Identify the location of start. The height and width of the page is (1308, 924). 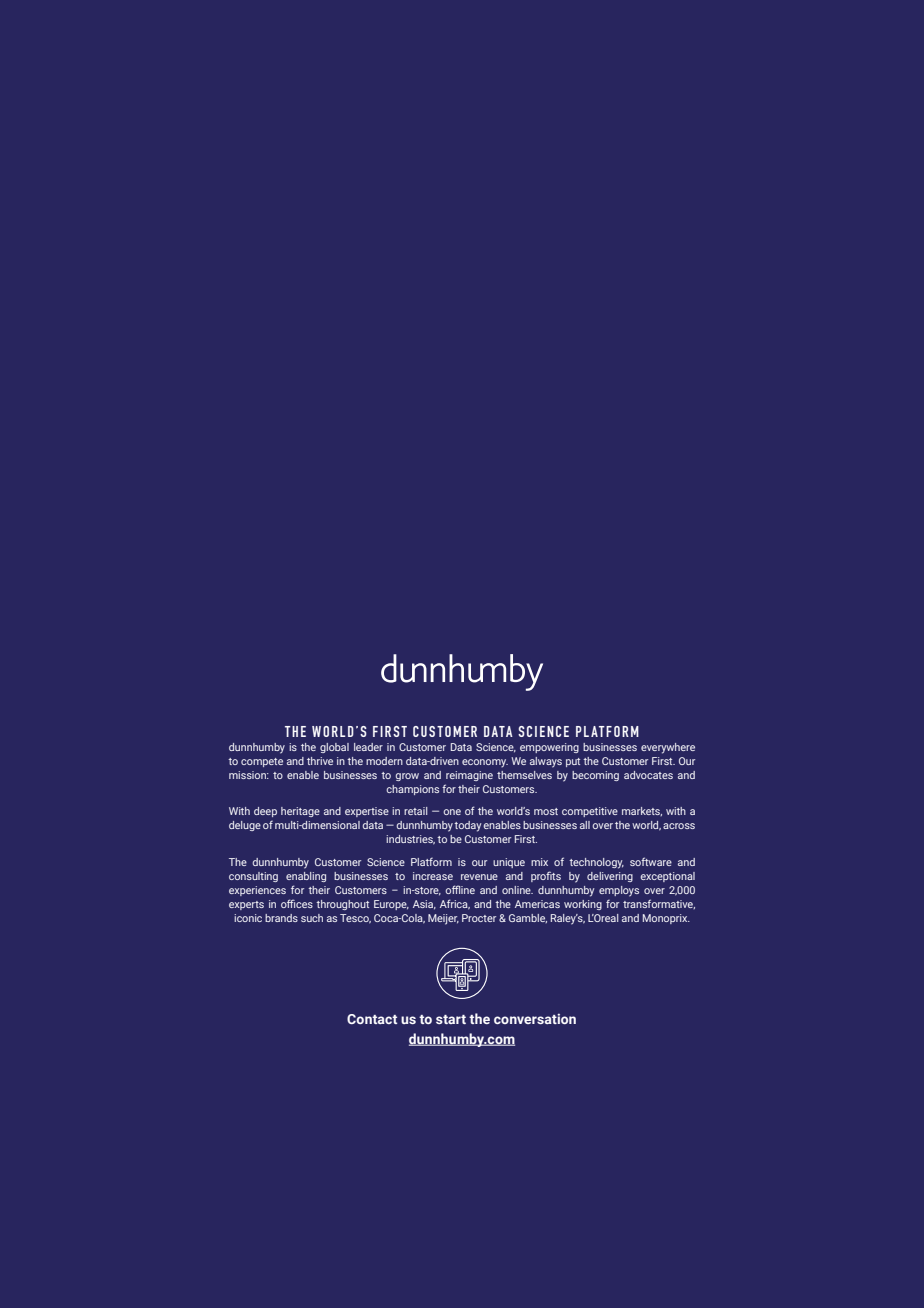
(451, 1019).
